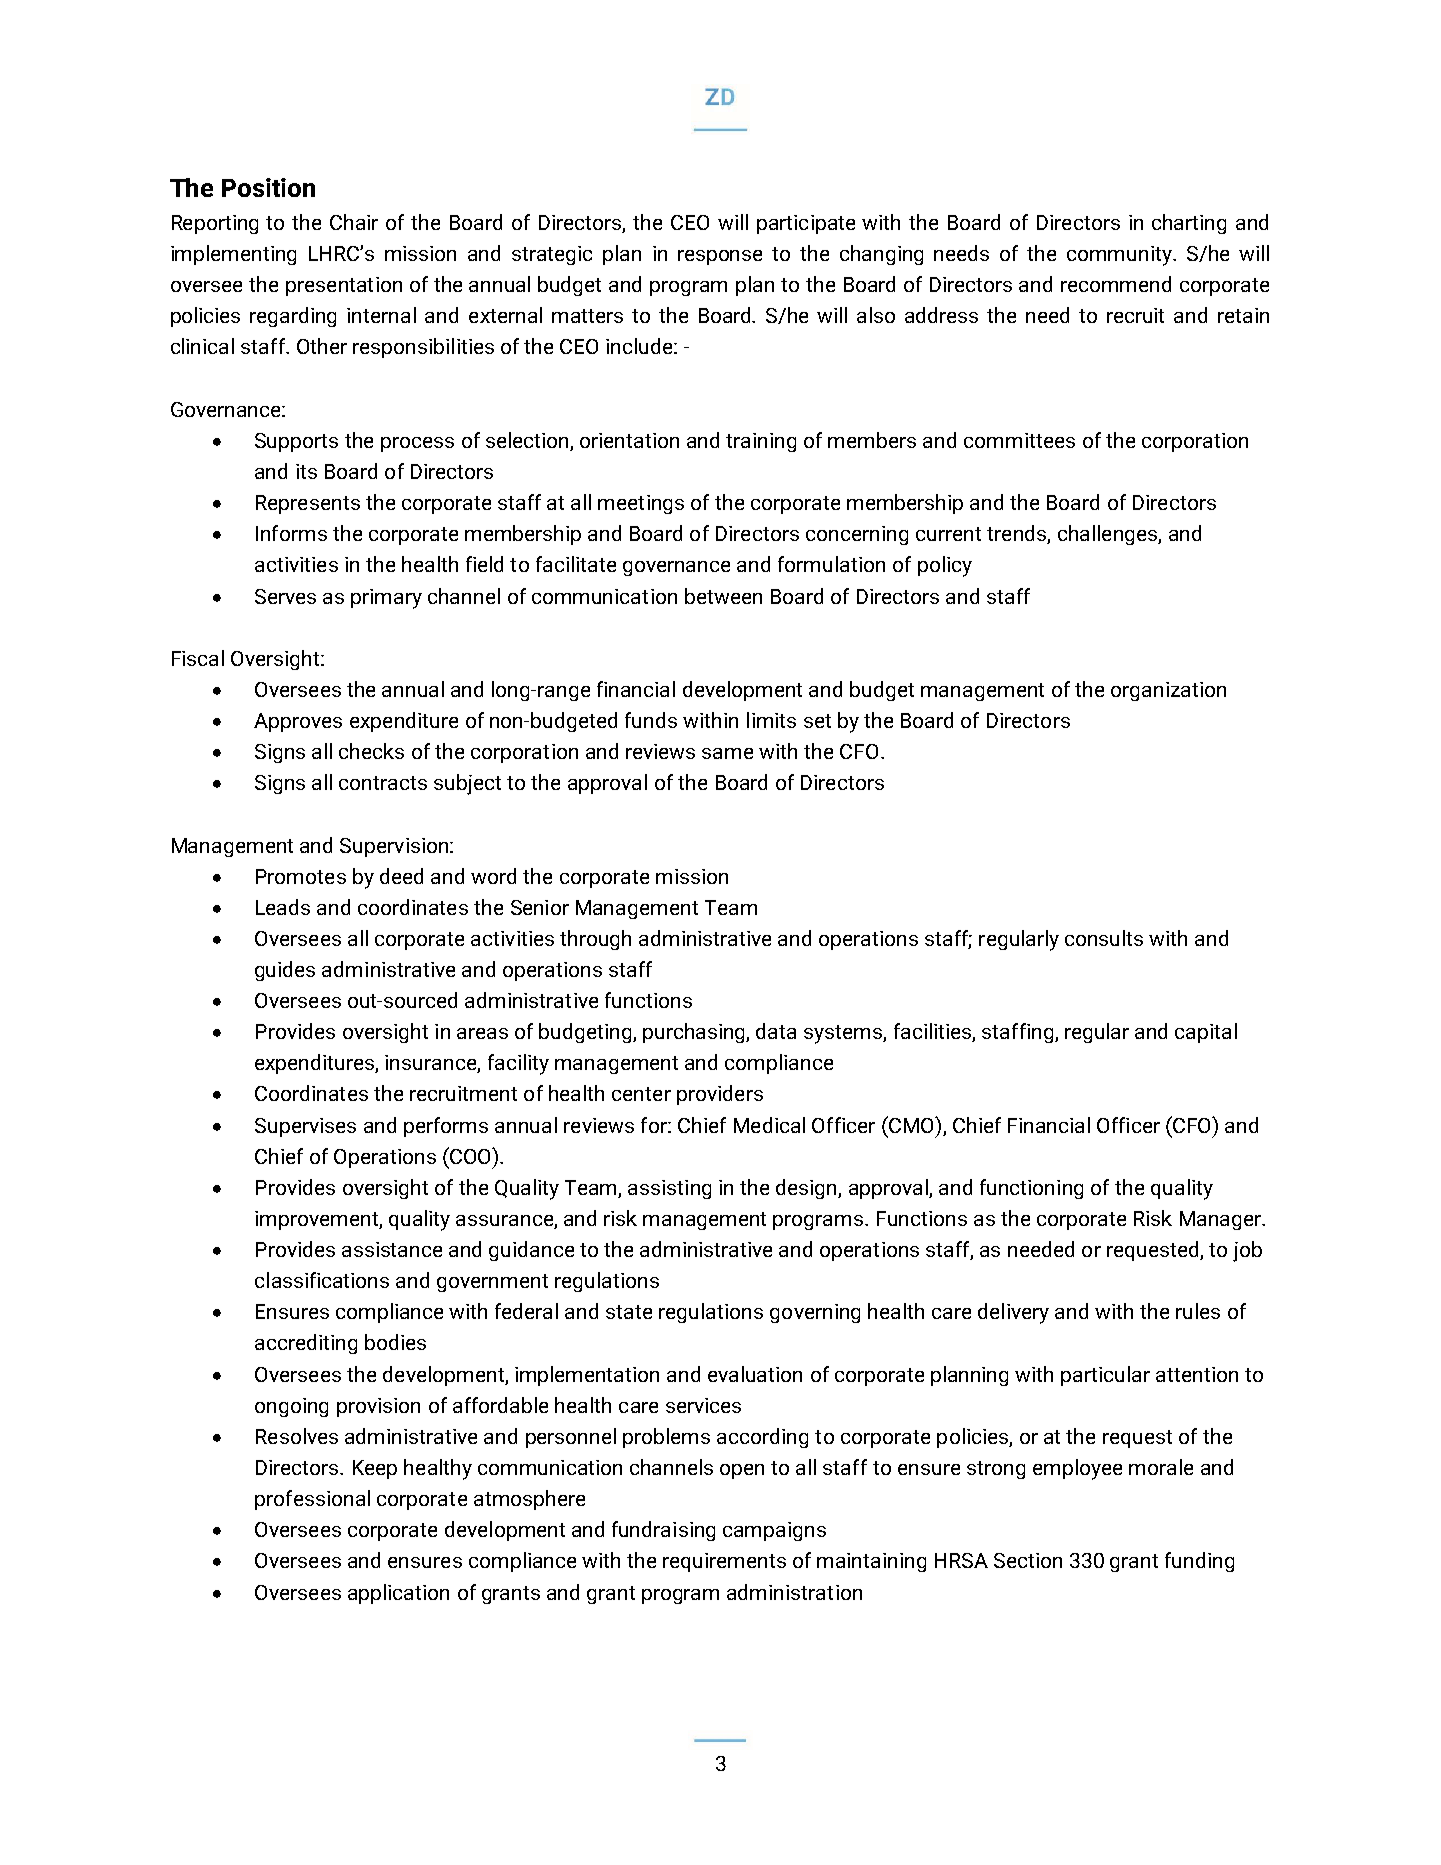 This document has height=1865, width=1441. I want to click on Chair, so click(354, 222).
